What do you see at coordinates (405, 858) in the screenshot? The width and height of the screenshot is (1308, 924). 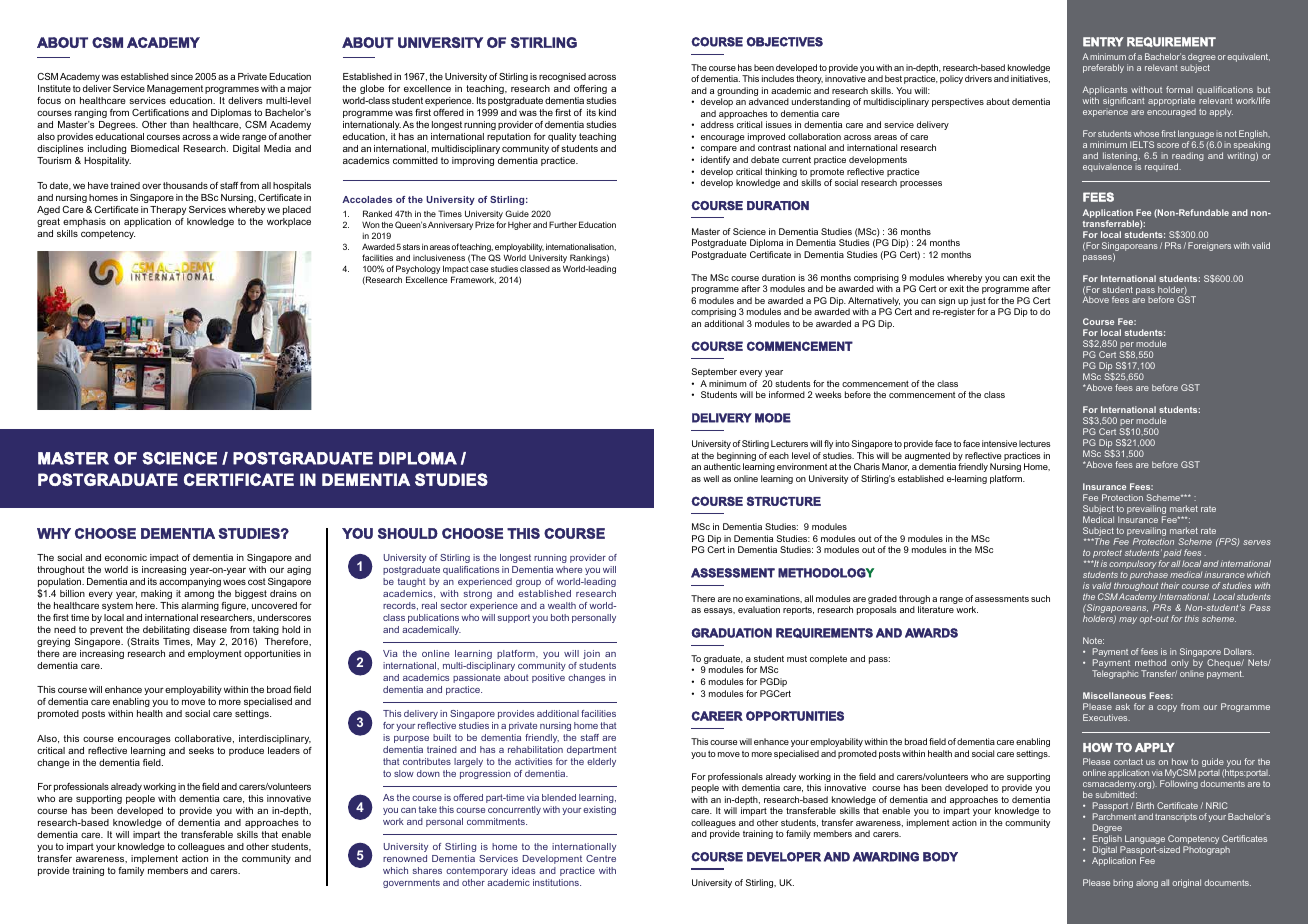 I see `renowned` at bounding box center [405, 858].
